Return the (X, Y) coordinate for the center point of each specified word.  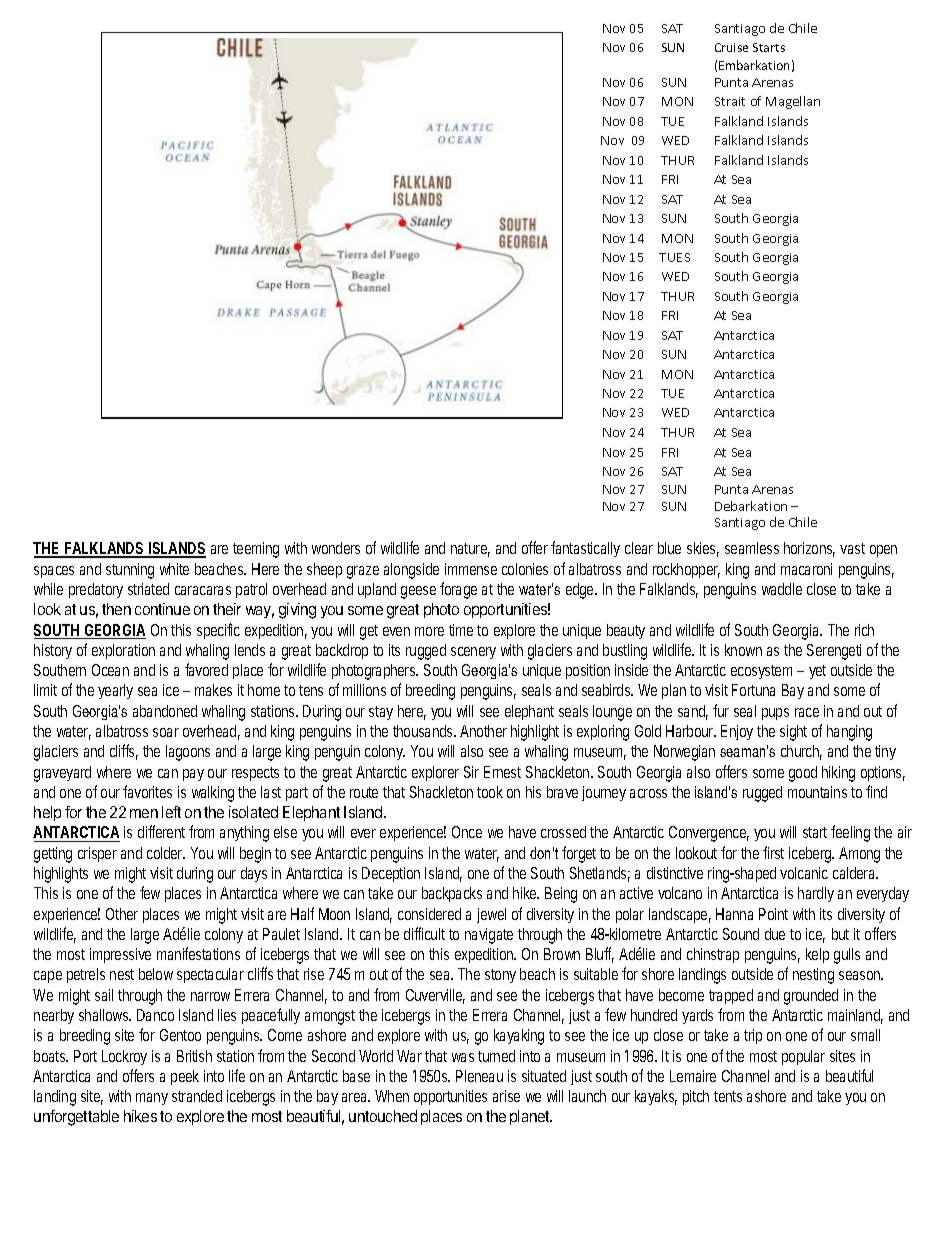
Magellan (793, 102)
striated (148, 589)
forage (458, 590)
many (152, 1099)
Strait (730, 101)
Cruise (731, 47)
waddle (782, 589)
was (463, 1057)
